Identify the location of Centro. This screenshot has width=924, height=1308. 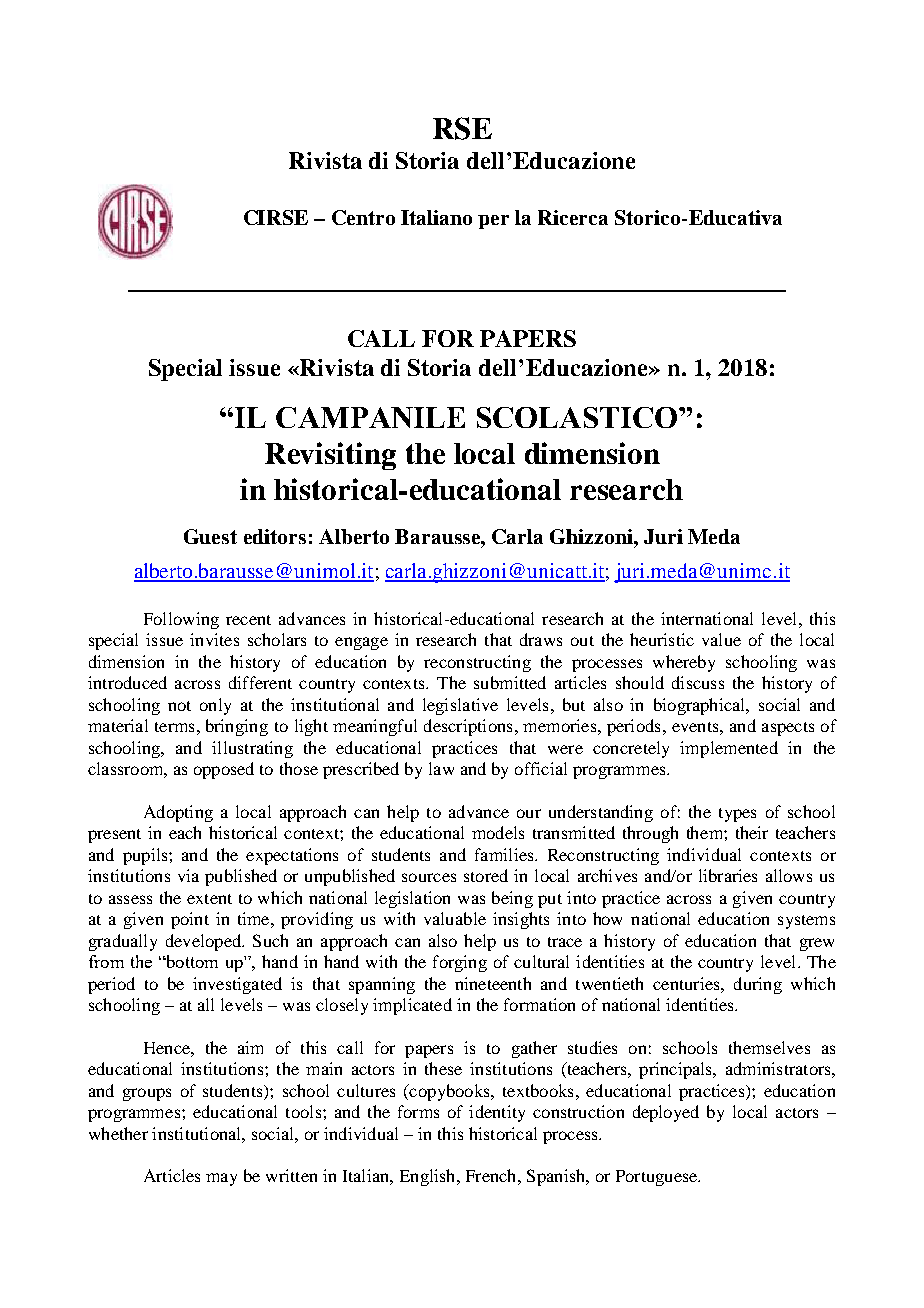
(363, 217).
